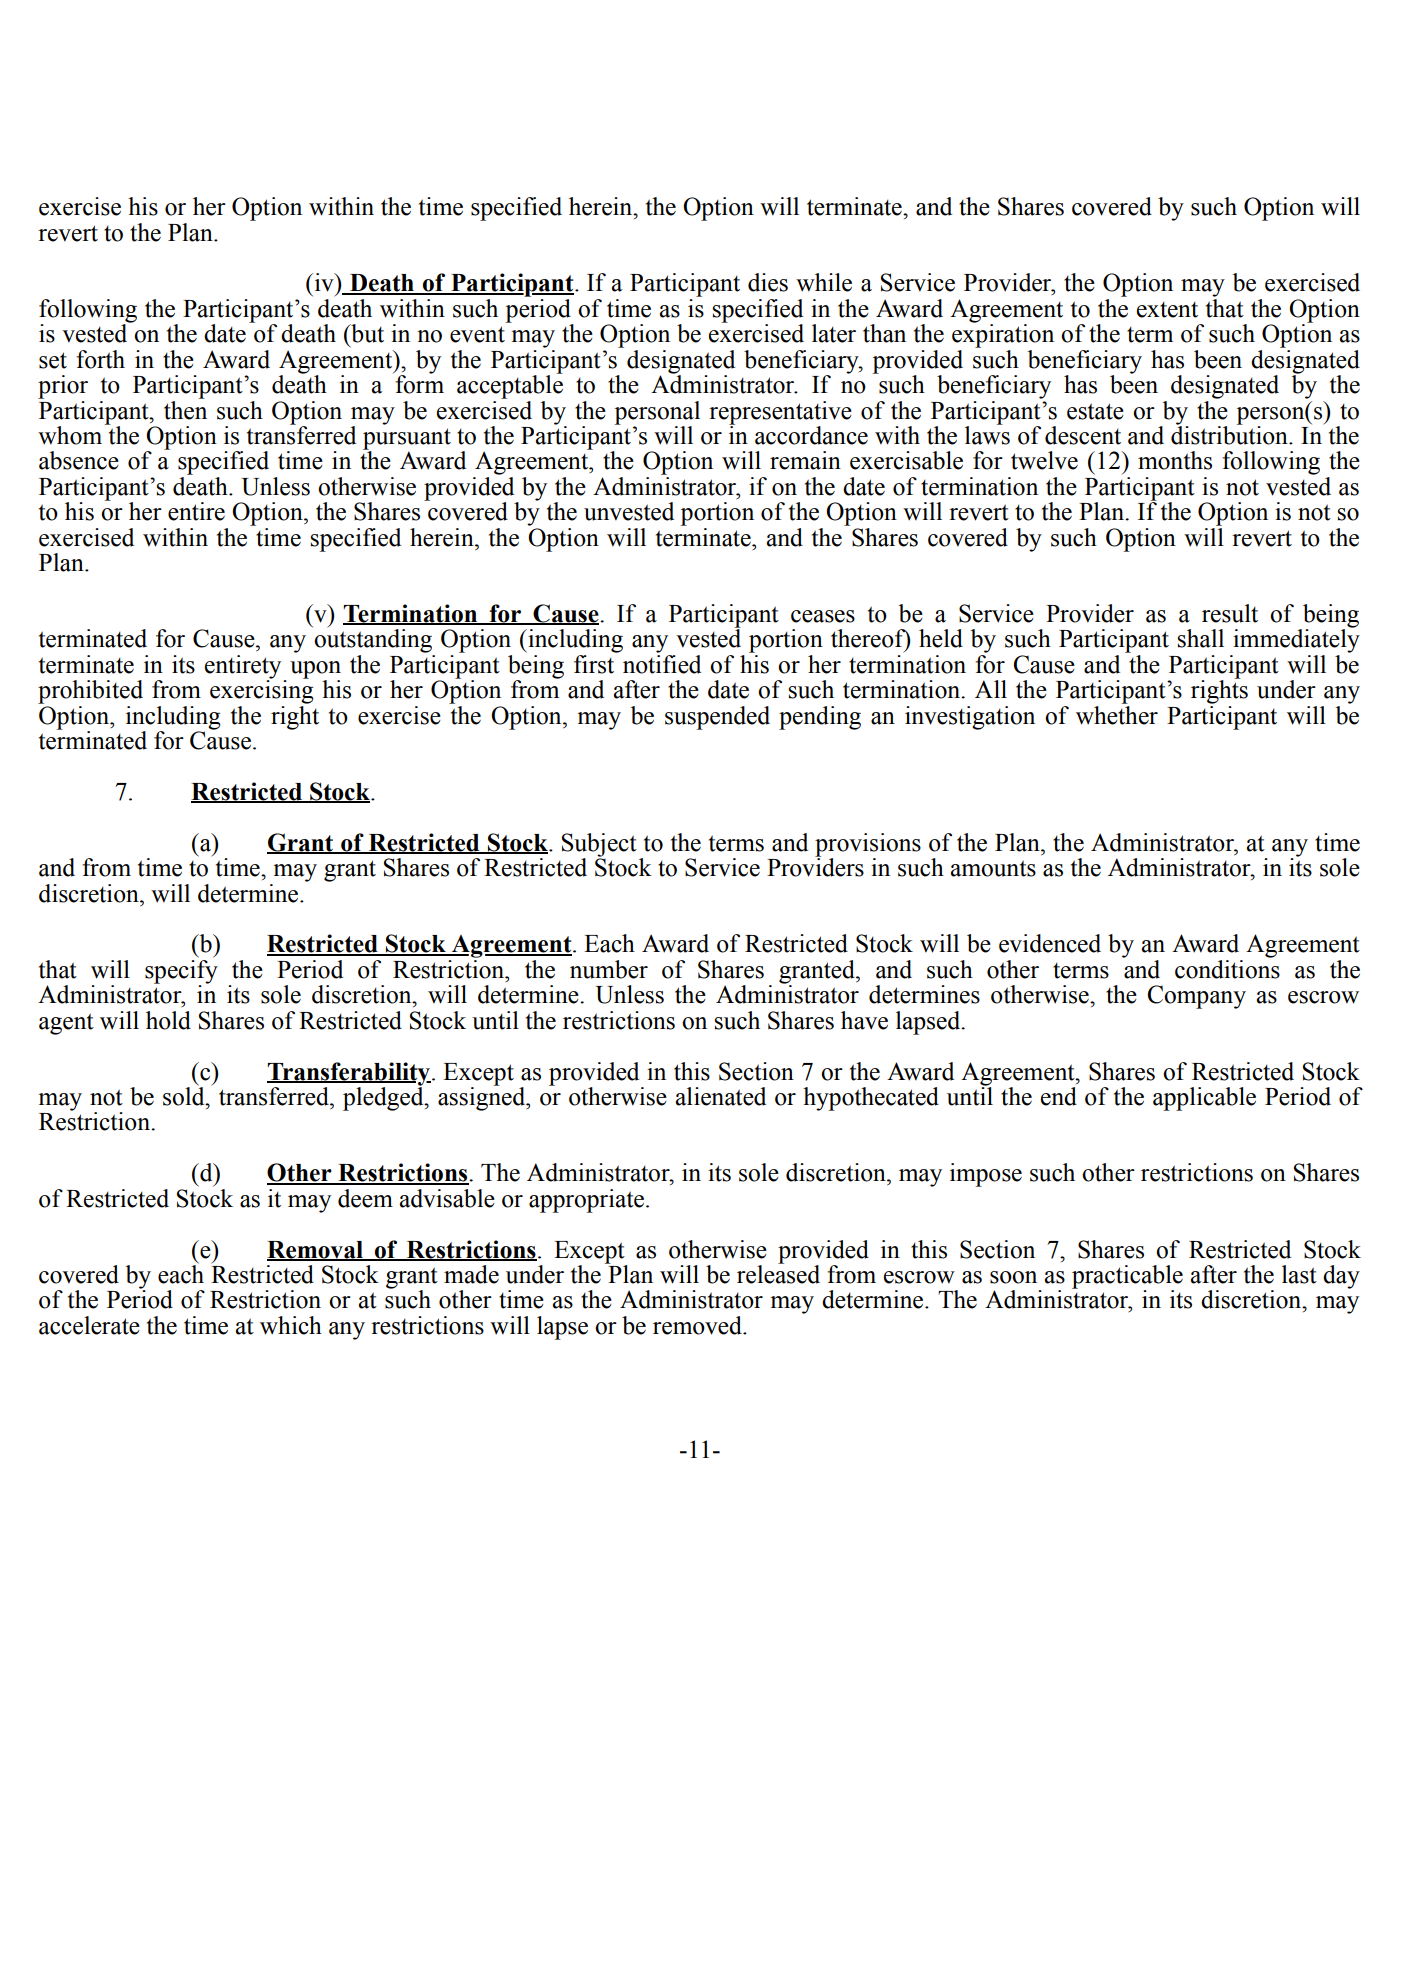  What do you see at coordinates (768, 282) in the screenshot?
I see `dies` at bounding box center [768, 282].
